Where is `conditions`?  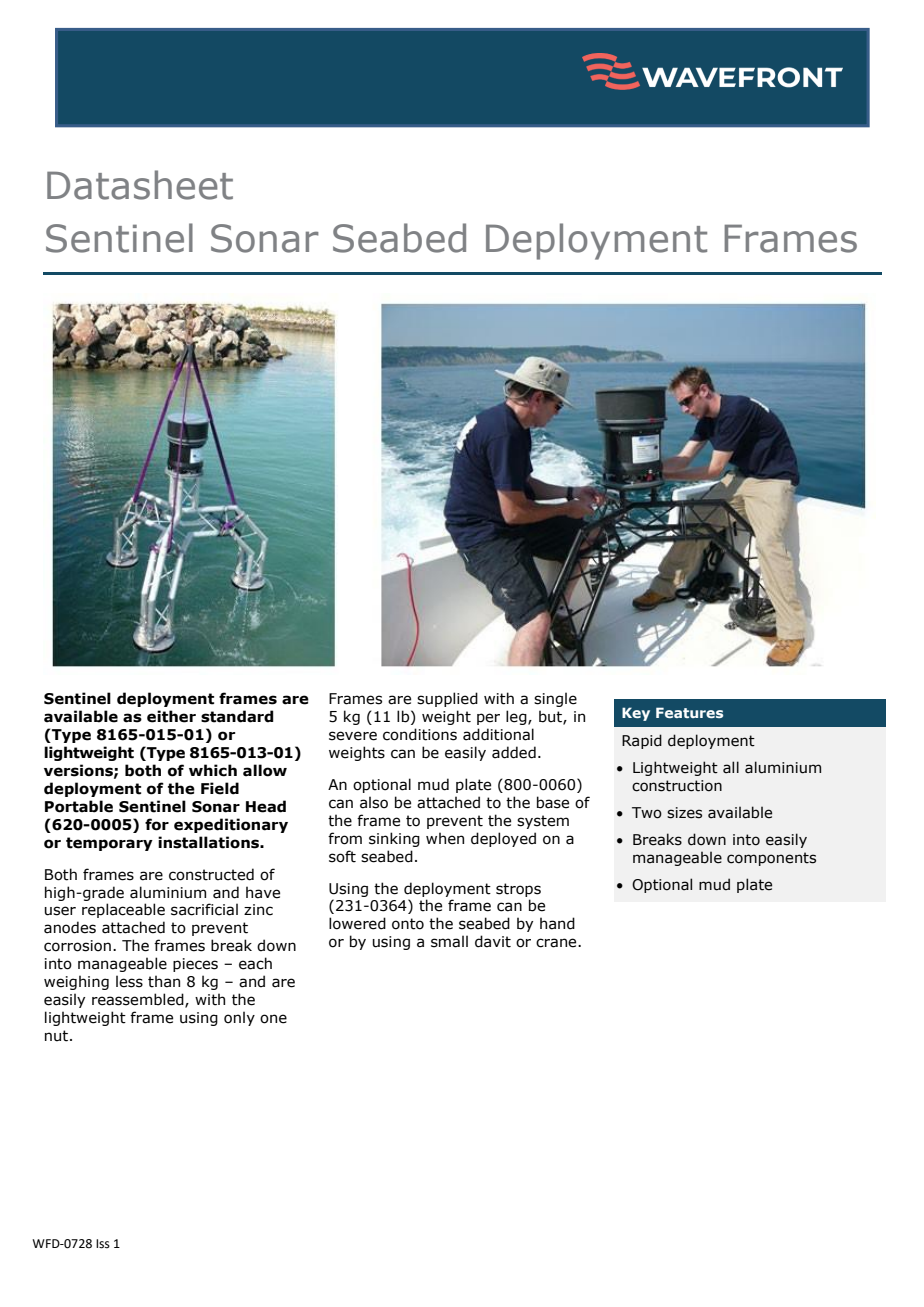
conditions is located at coordinates (420, 734).
